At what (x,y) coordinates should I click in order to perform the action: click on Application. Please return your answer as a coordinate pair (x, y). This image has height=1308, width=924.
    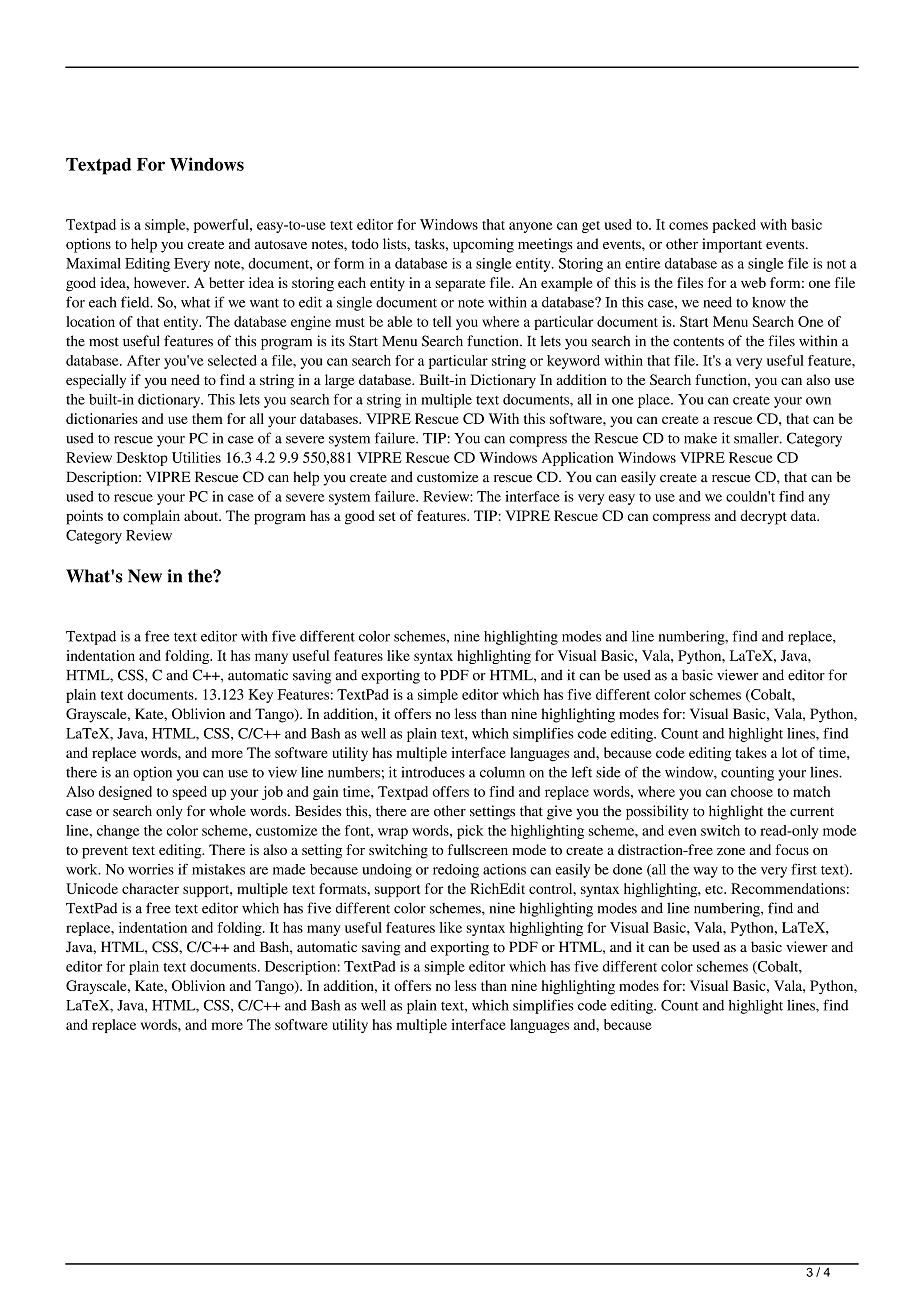
    Looking at the image, I should click on (578, 459).
